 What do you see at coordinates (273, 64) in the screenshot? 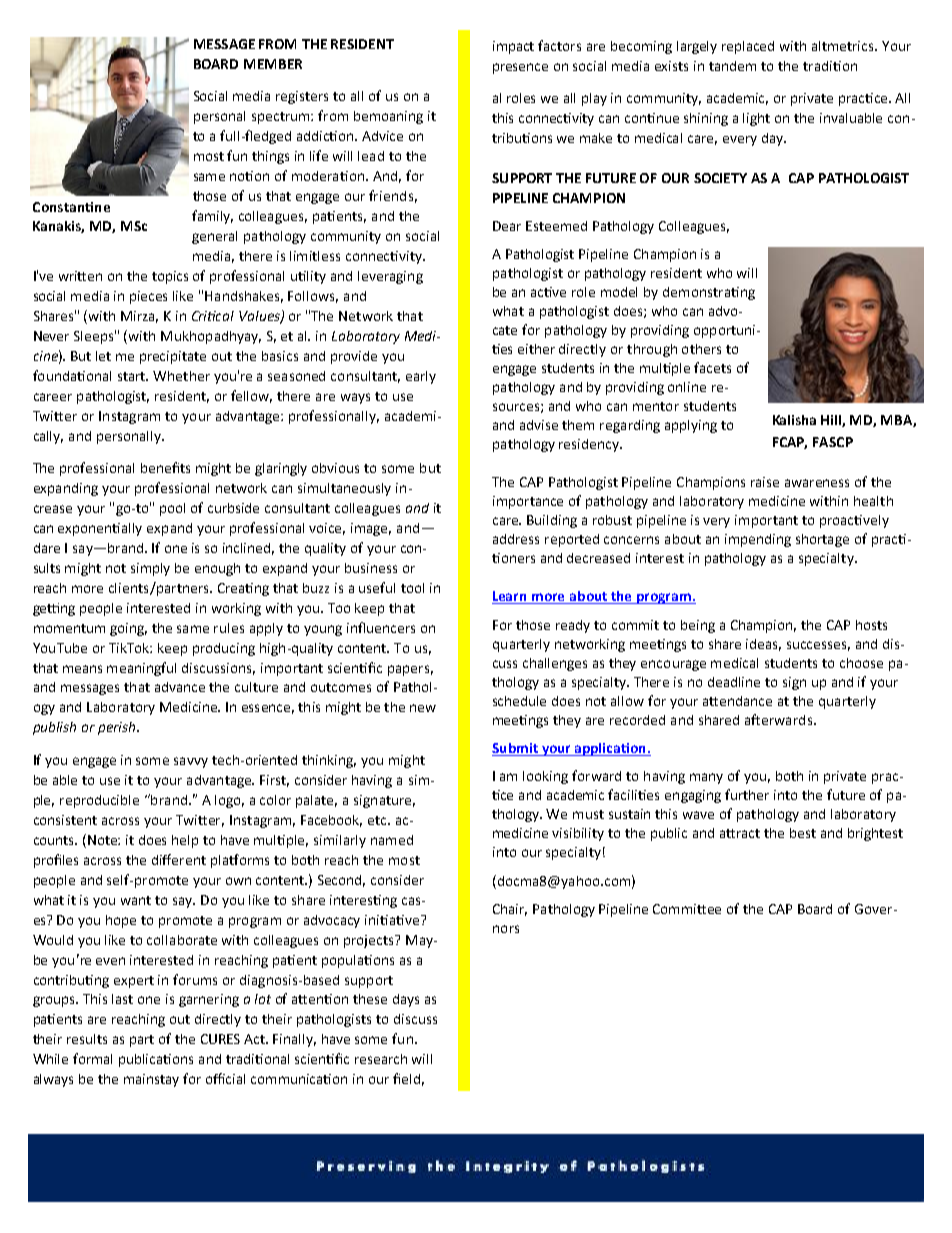
I see `MEMBER` at bounding box center [273, 64].
